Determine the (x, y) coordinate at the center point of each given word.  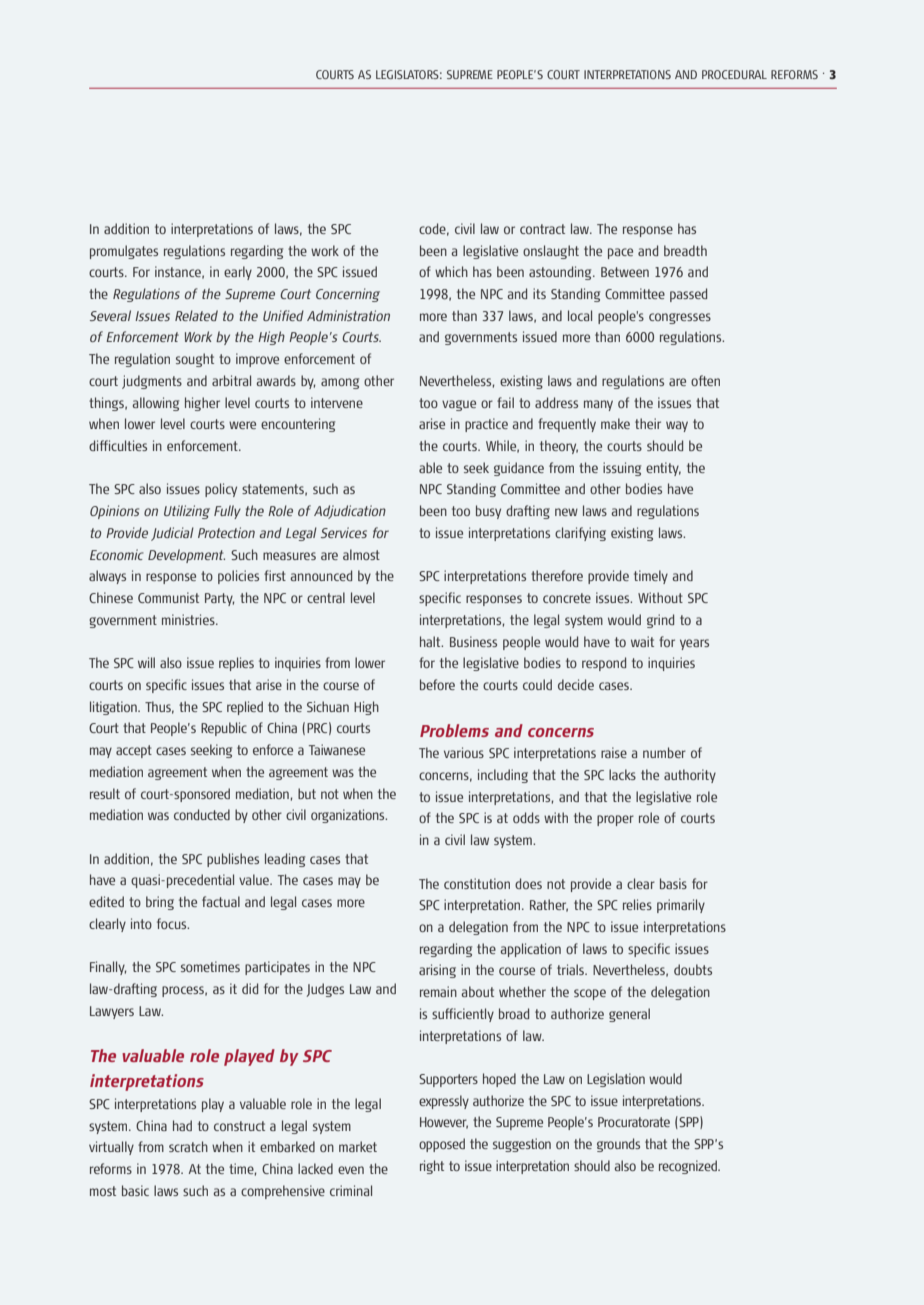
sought (195, 360)
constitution (477, 883)
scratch (188, 1146)
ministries (189, 619)
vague (459, 405)
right (432, 1167)
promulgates (124, 252)
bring (160, 903)
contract (542, 229)
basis (673, 883)
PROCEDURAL (734, 74)
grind (660, 621)
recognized (689, 1167)
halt (431, 641)
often (705, 380)
